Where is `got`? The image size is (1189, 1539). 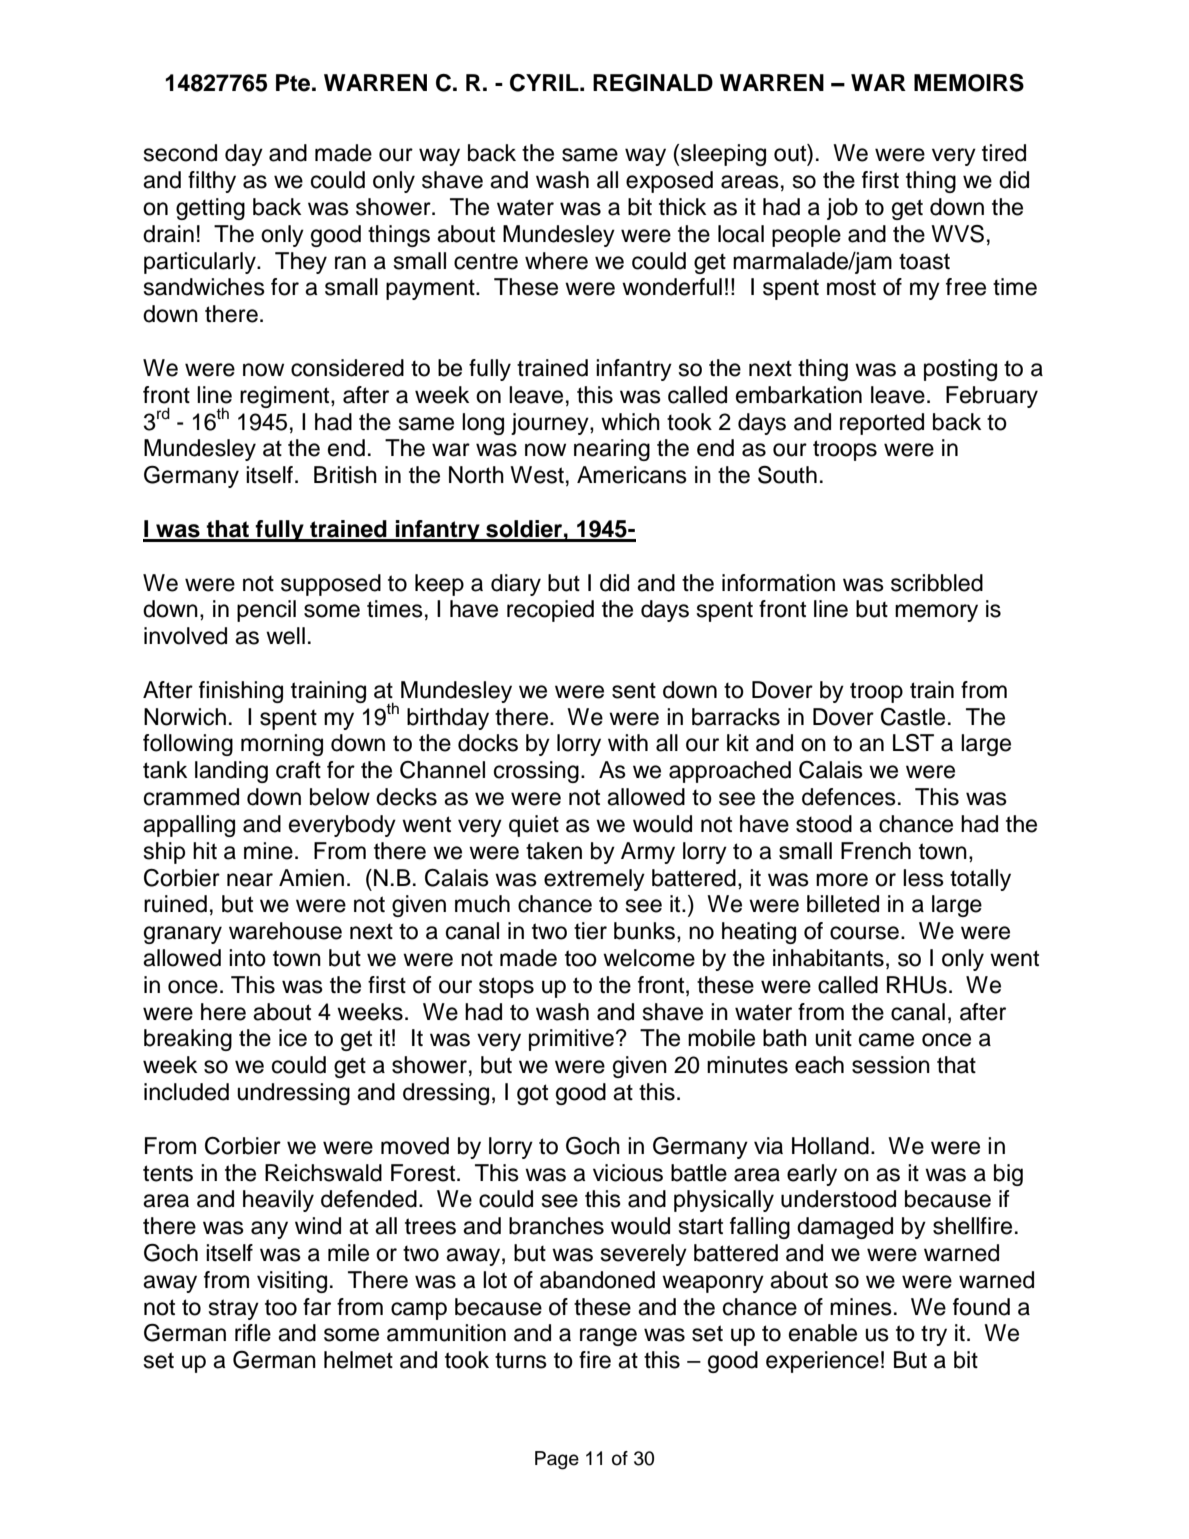 got is located at coordinates (532, 1094).
